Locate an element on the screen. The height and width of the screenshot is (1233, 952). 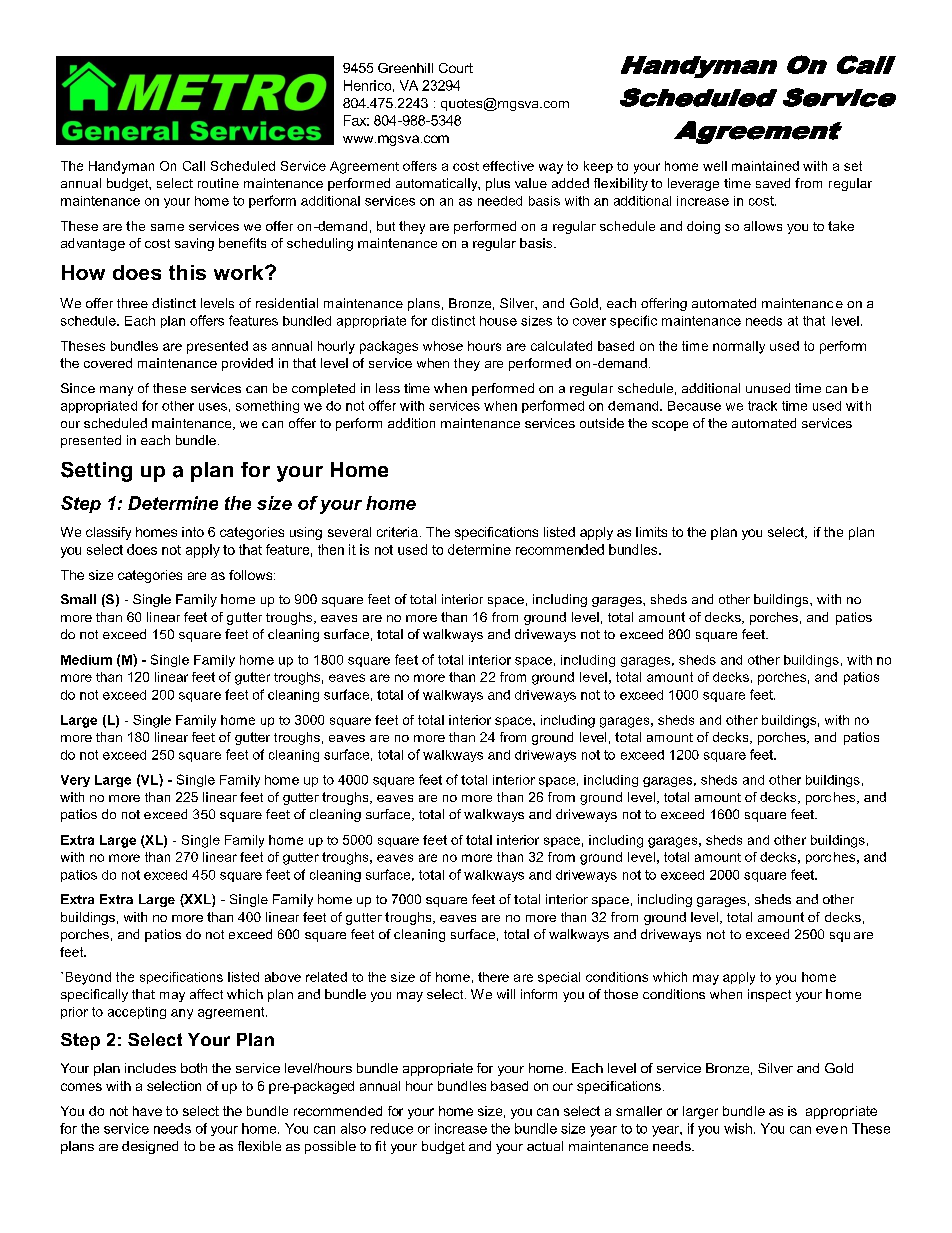
criteria is located at coordinates (397, 532).
